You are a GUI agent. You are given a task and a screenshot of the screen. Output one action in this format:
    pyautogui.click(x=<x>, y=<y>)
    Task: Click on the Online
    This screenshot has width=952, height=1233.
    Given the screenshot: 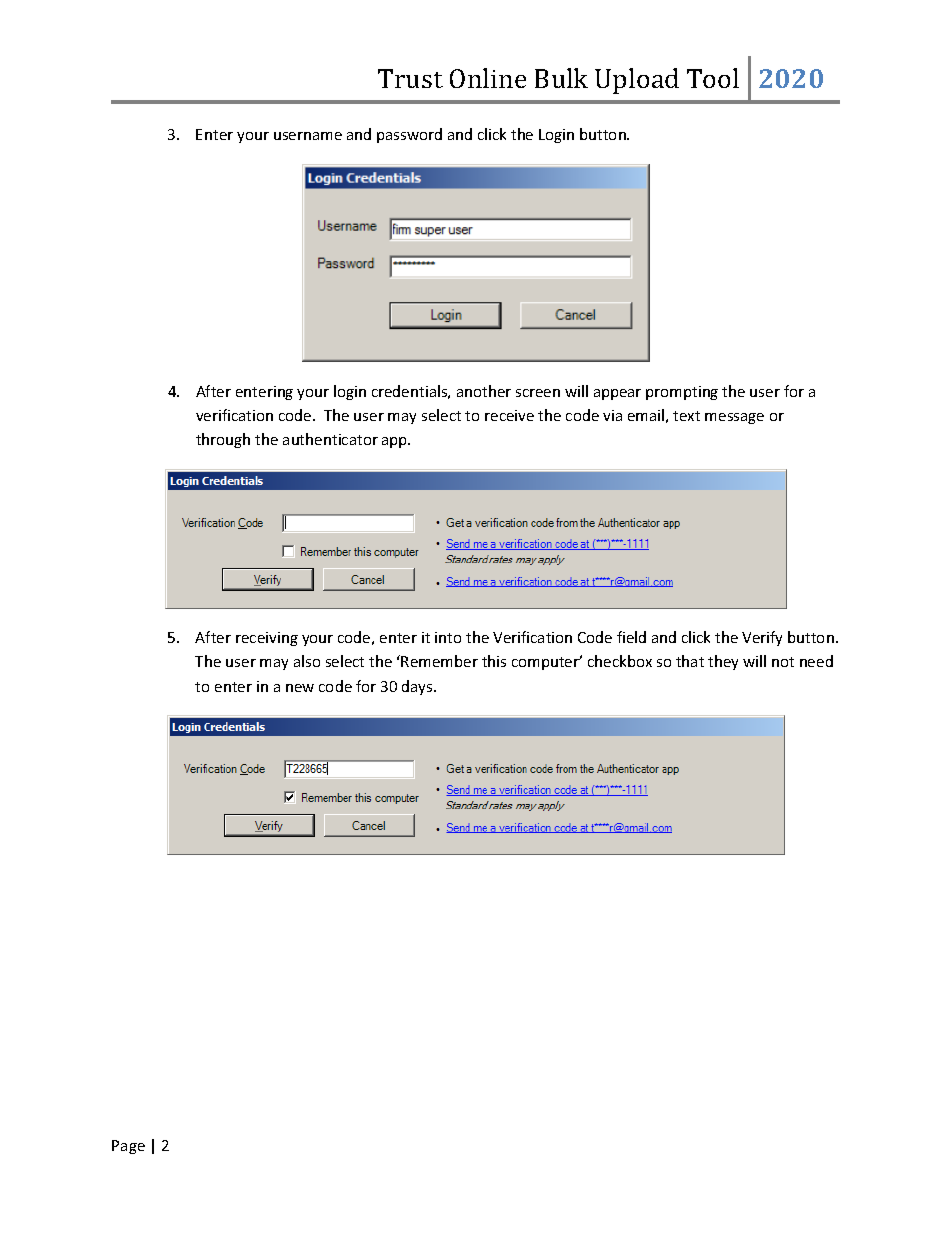 What is the action you would take?
    pyautogui.click(x=488, y=78)
